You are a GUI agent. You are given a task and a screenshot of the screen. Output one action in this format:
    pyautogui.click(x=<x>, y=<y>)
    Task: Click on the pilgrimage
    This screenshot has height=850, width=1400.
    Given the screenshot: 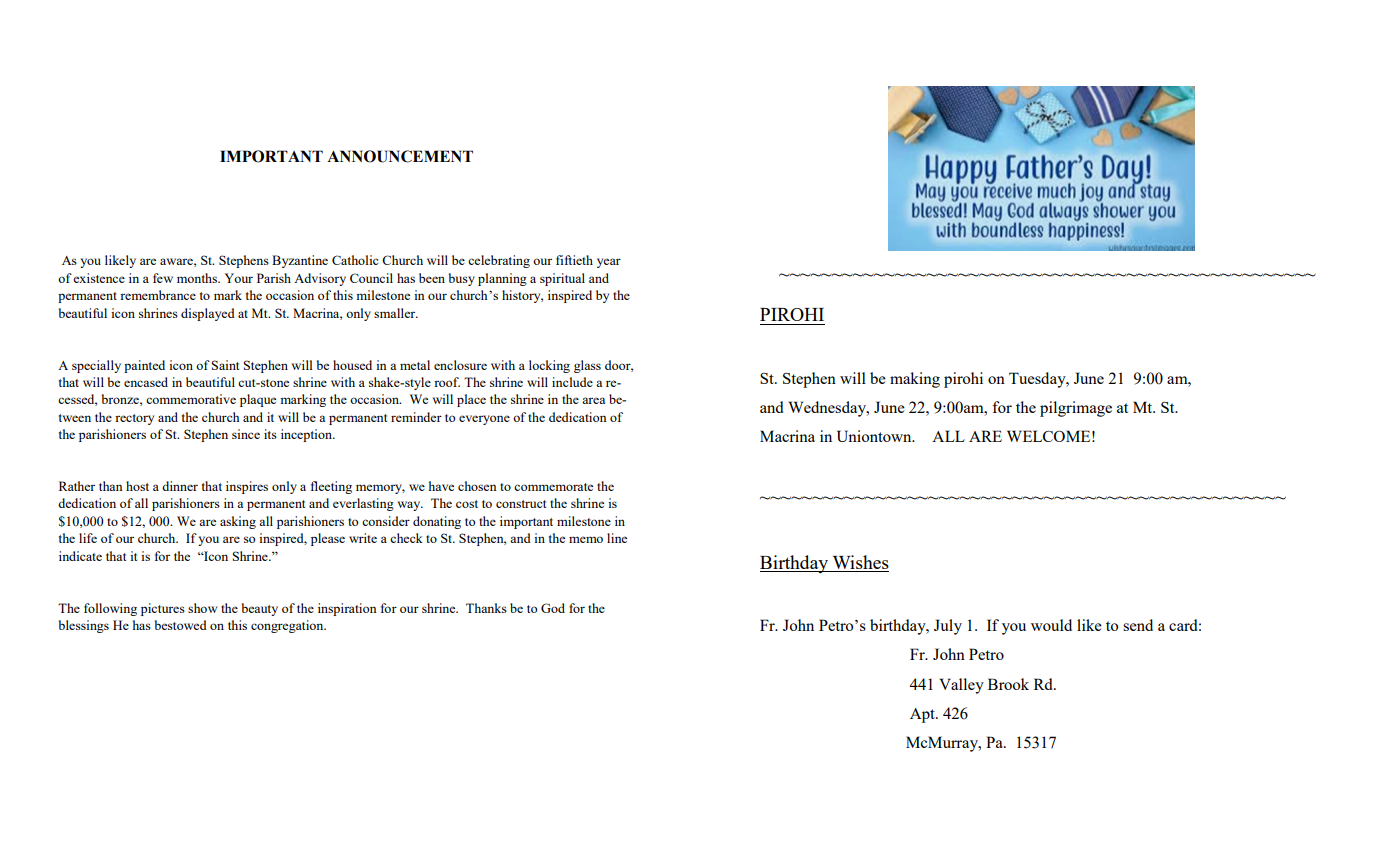 What is the action you would take?
    pyautogui.click(x=1076, y=409)
